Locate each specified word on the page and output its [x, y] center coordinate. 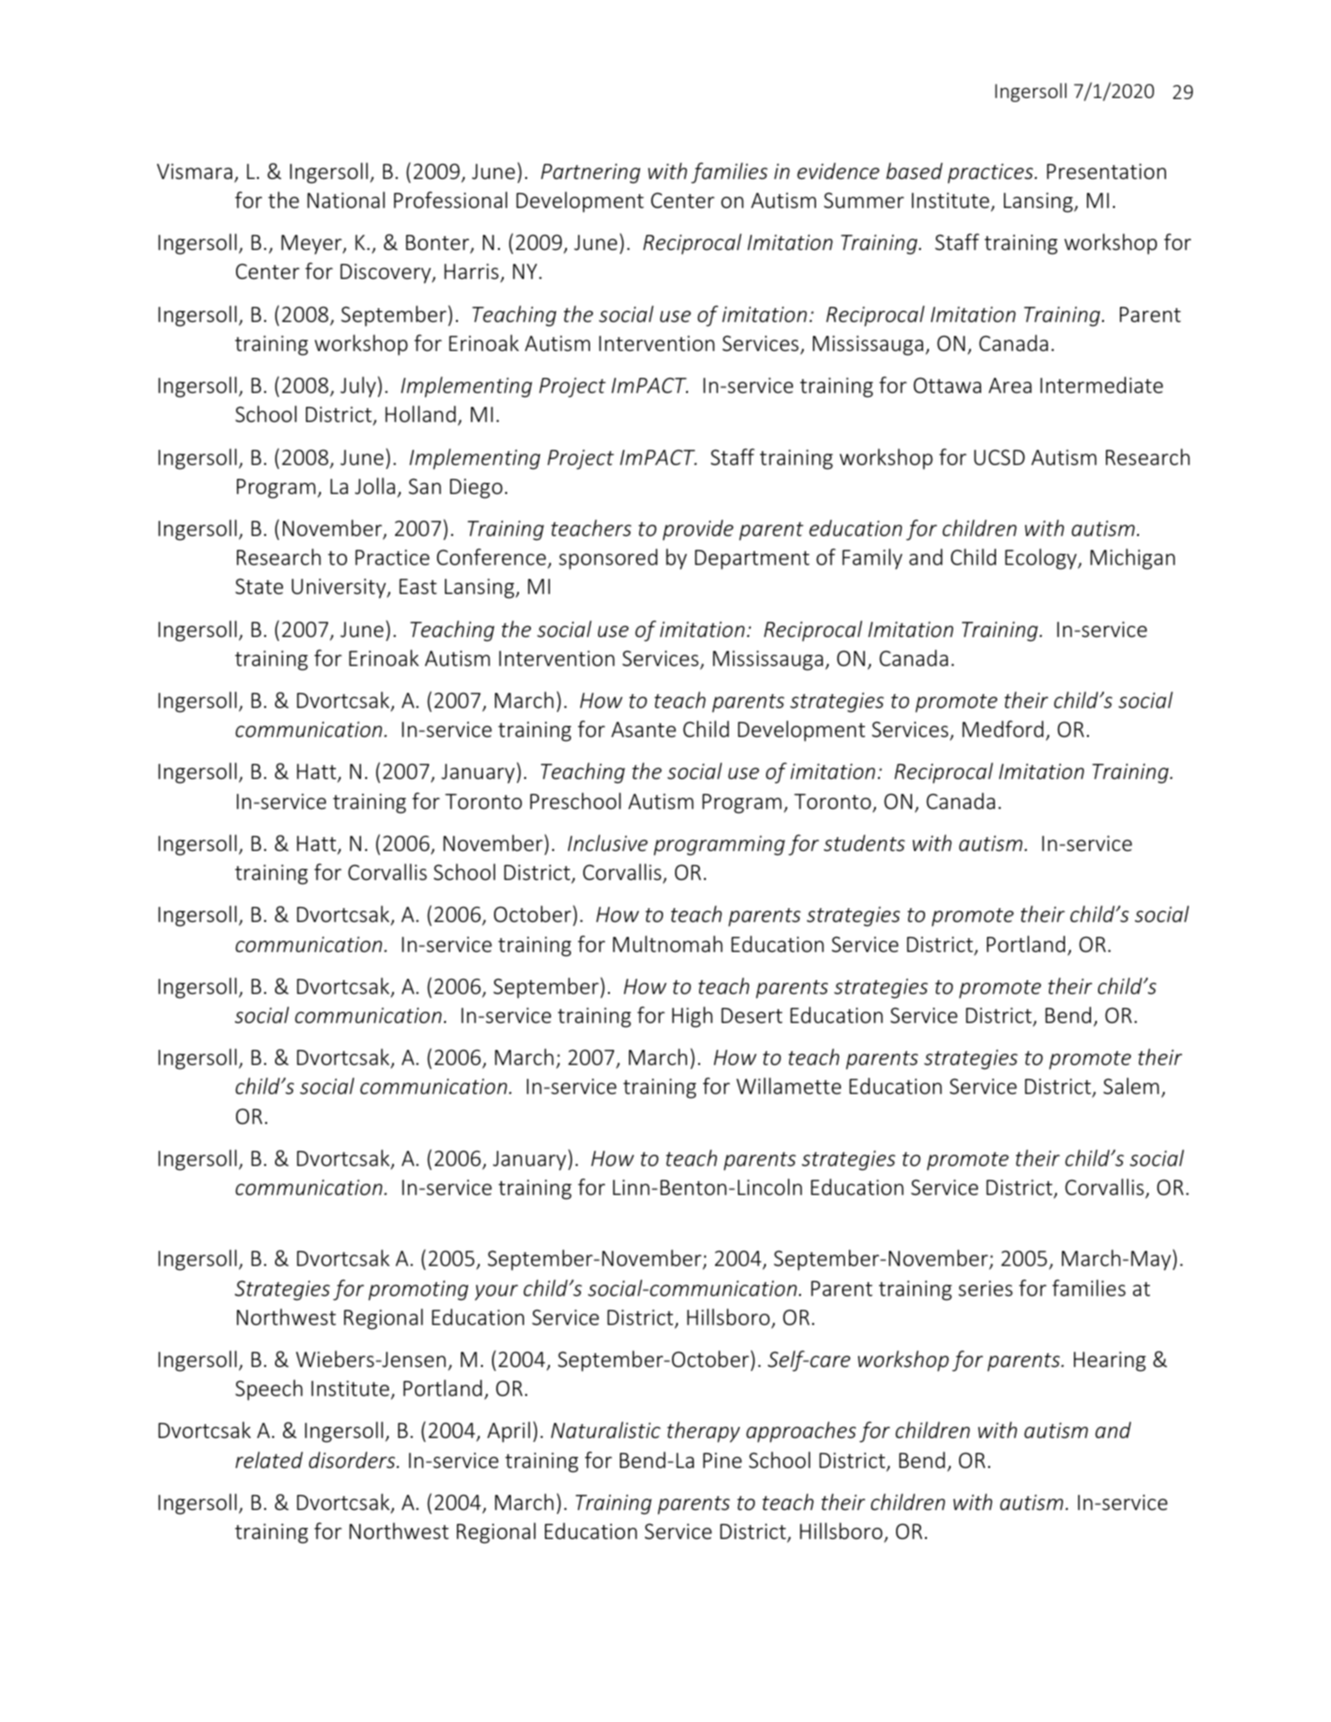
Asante [643, 729]
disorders [353, 1460]
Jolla [376, 487]
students [864, 843]
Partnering [590, 173]
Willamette [788, 1085]
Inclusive [608, 842]
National [346, 200]
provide [698, 530]
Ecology [1042, 559]
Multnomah [668, 943]
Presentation [1106, 171]
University [340, 588]
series [985, 1288]
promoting [418, 1290]
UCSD [999, 457]
